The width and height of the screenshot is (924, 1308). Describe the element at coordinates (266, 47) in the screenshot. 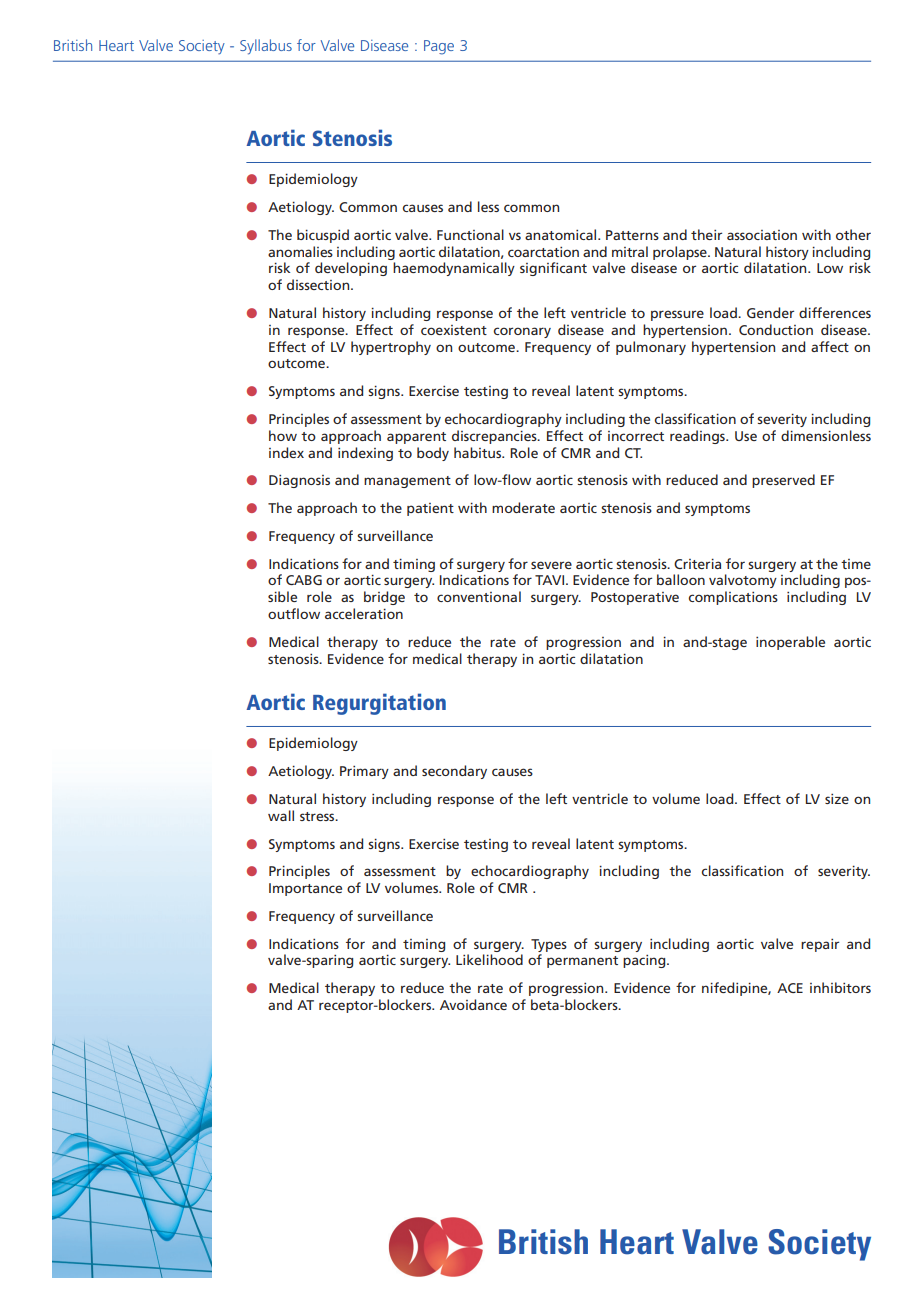

I see `Syllabus` at that location.
